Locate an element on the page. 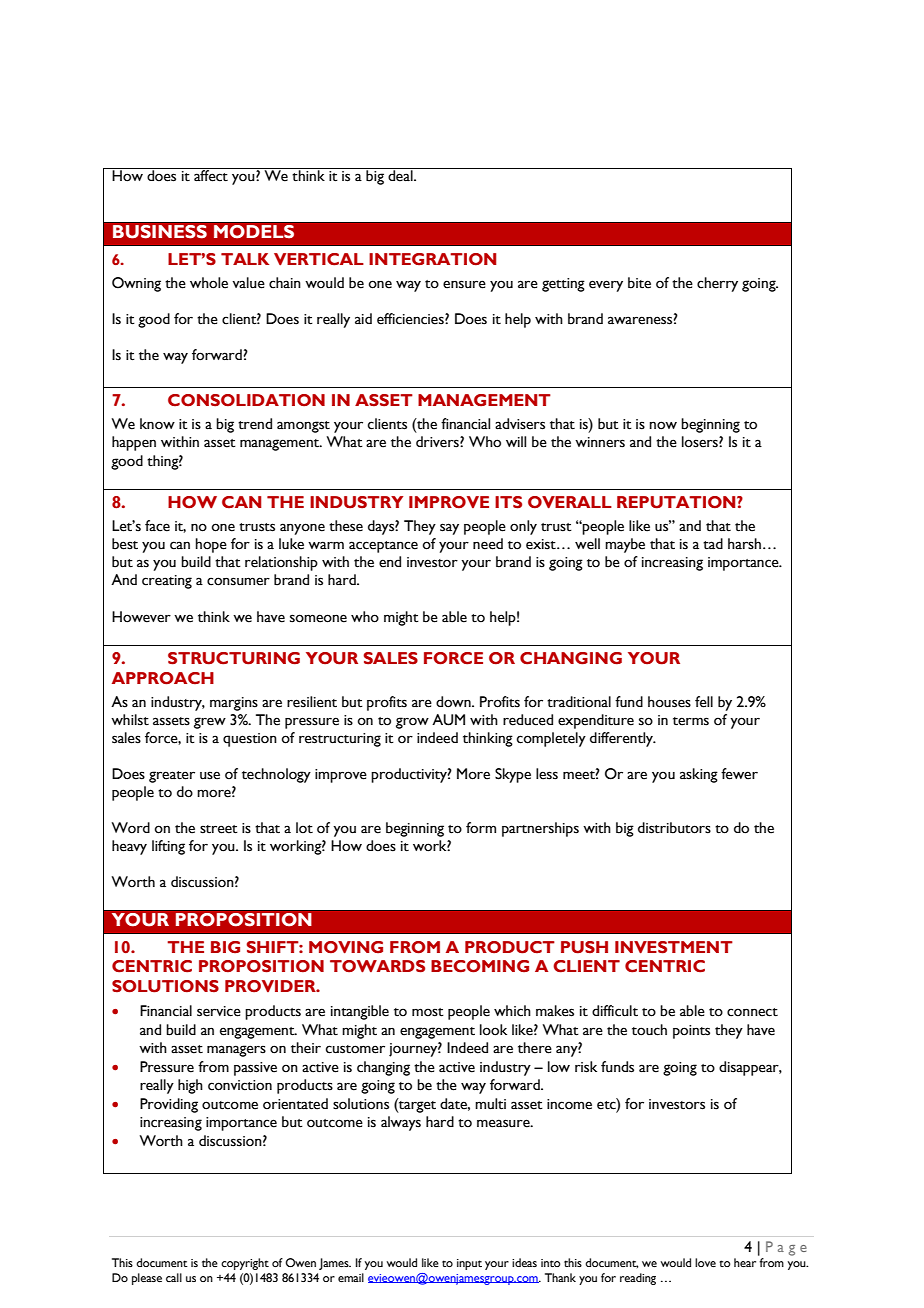 The height and width of the document is (1308, 924). affect is located at coordinates (211, 175).
